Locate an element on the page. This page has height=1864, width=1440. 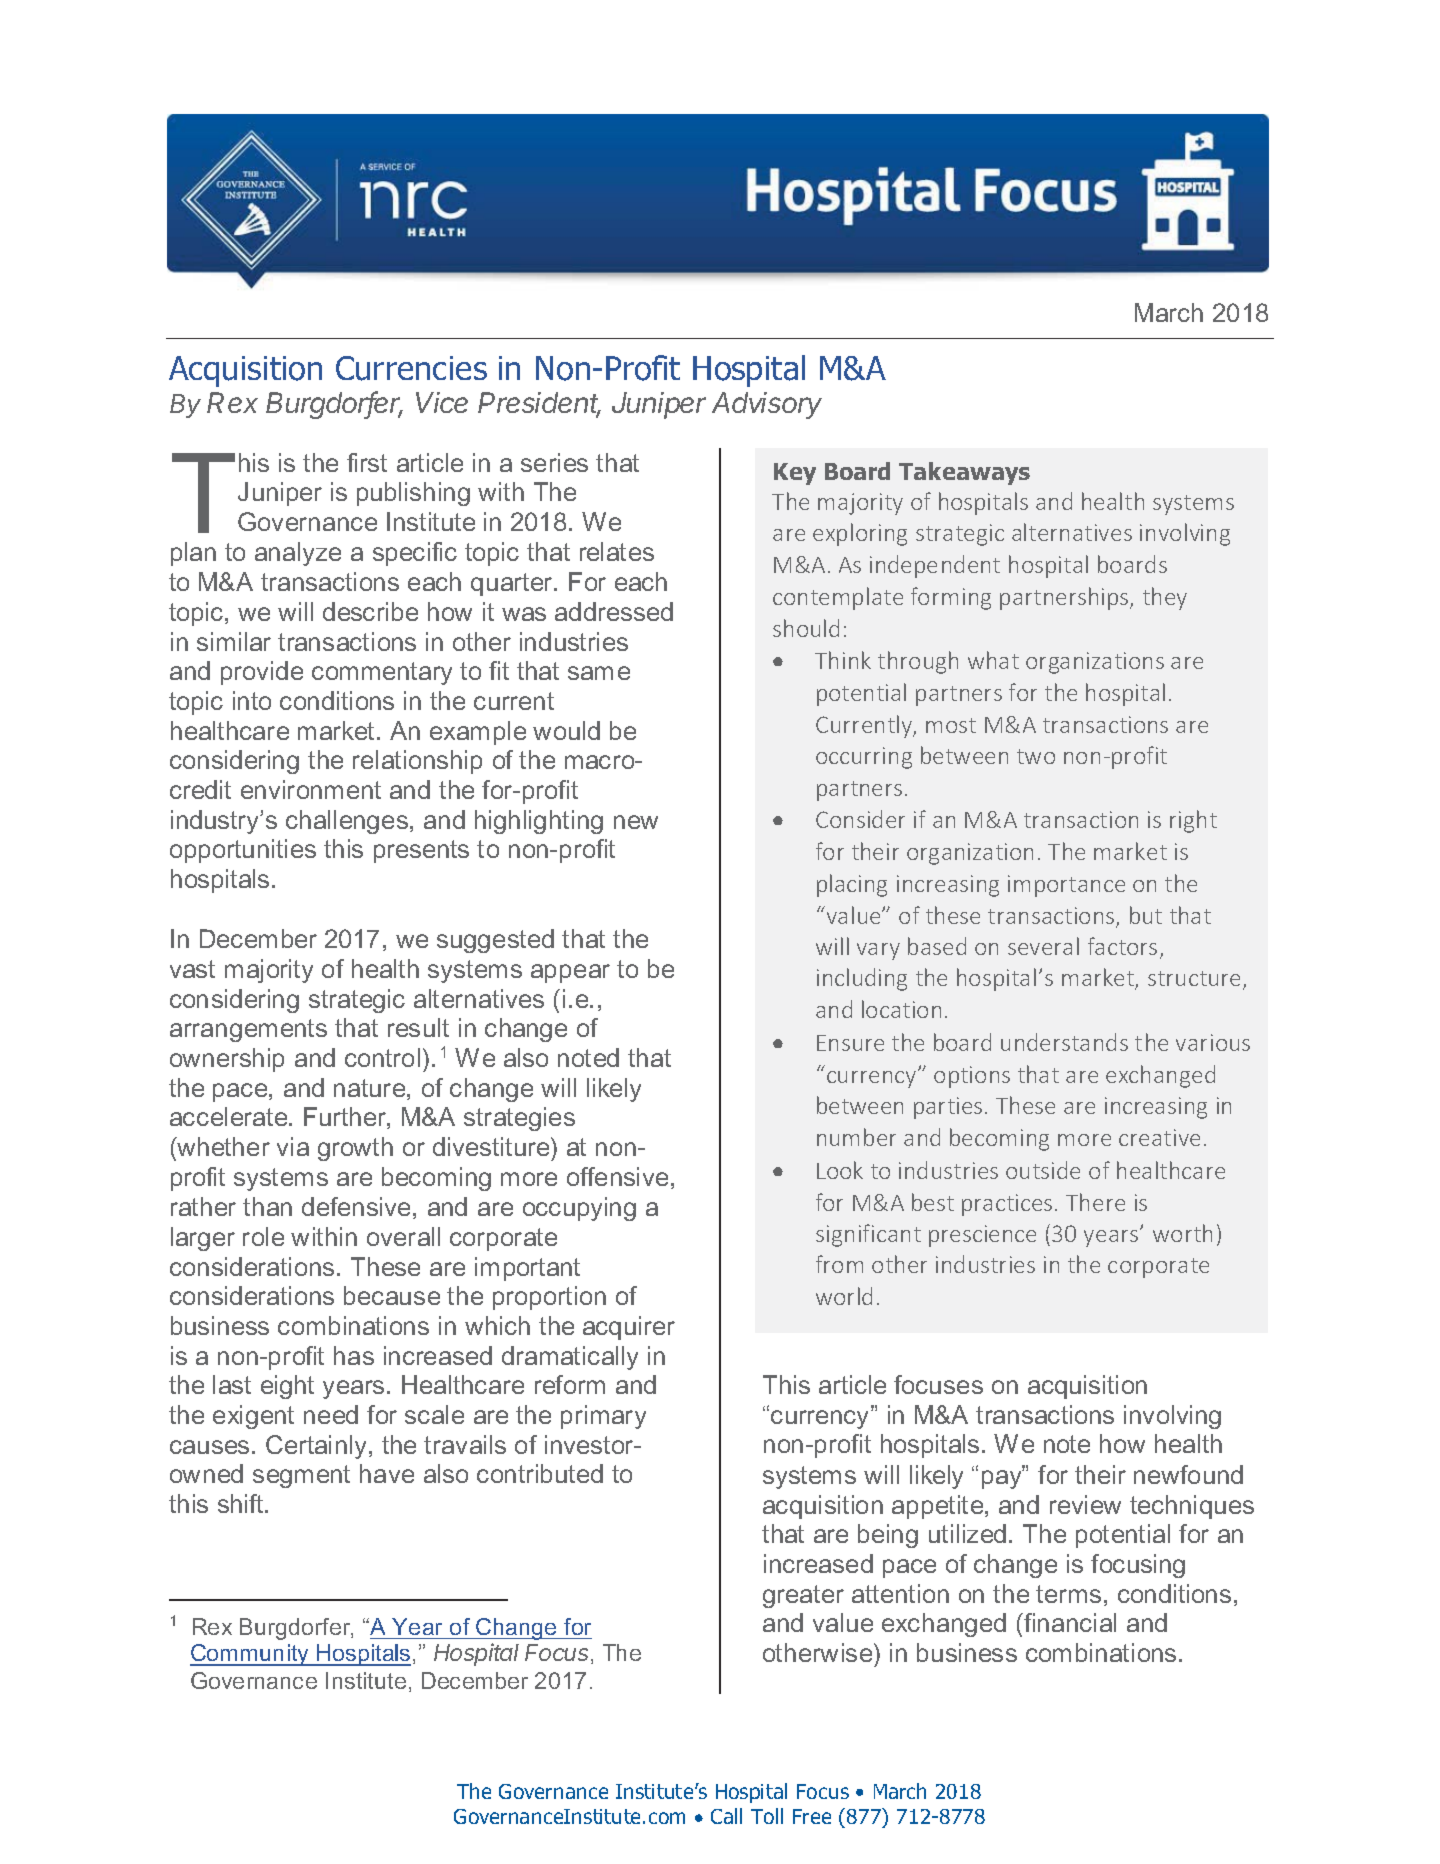
challenges is located at coordinates (348, 822).
